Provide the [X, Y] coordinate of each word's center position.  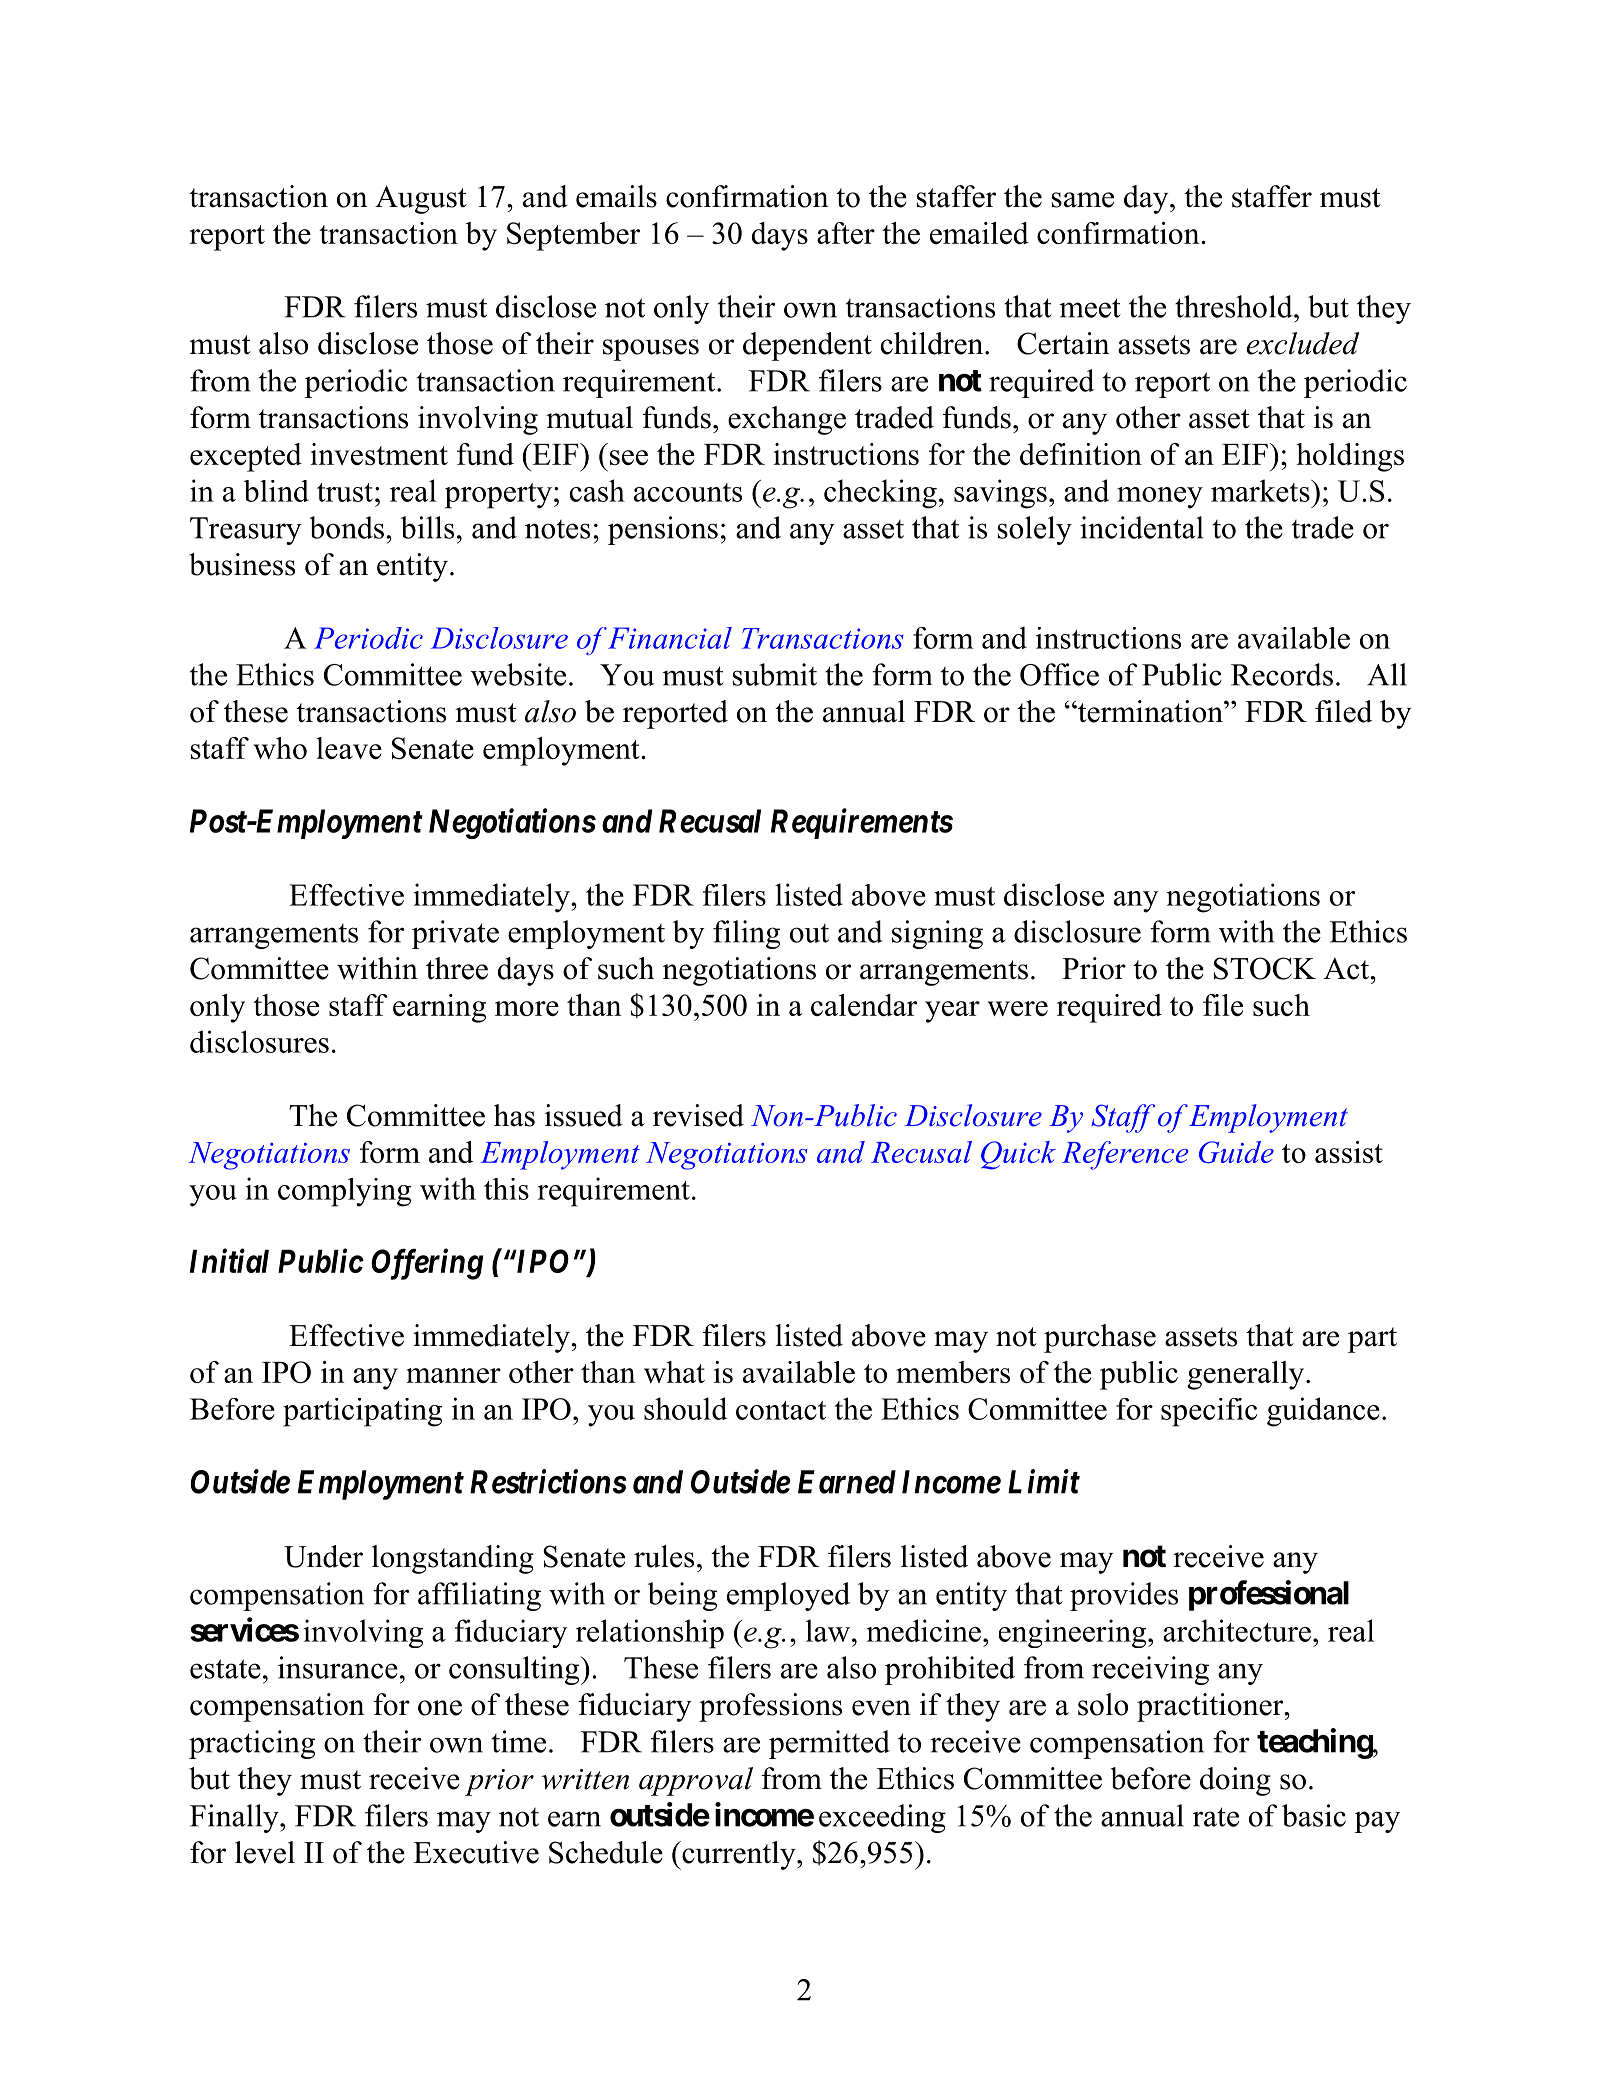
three [457, 968]
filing [746, 934]
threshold [1235, 306]
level [265, 1852]
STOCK [1265, 968]
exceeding [882, 1818]
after [846, 233]
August [421, 199]
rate [1216, 1817]
